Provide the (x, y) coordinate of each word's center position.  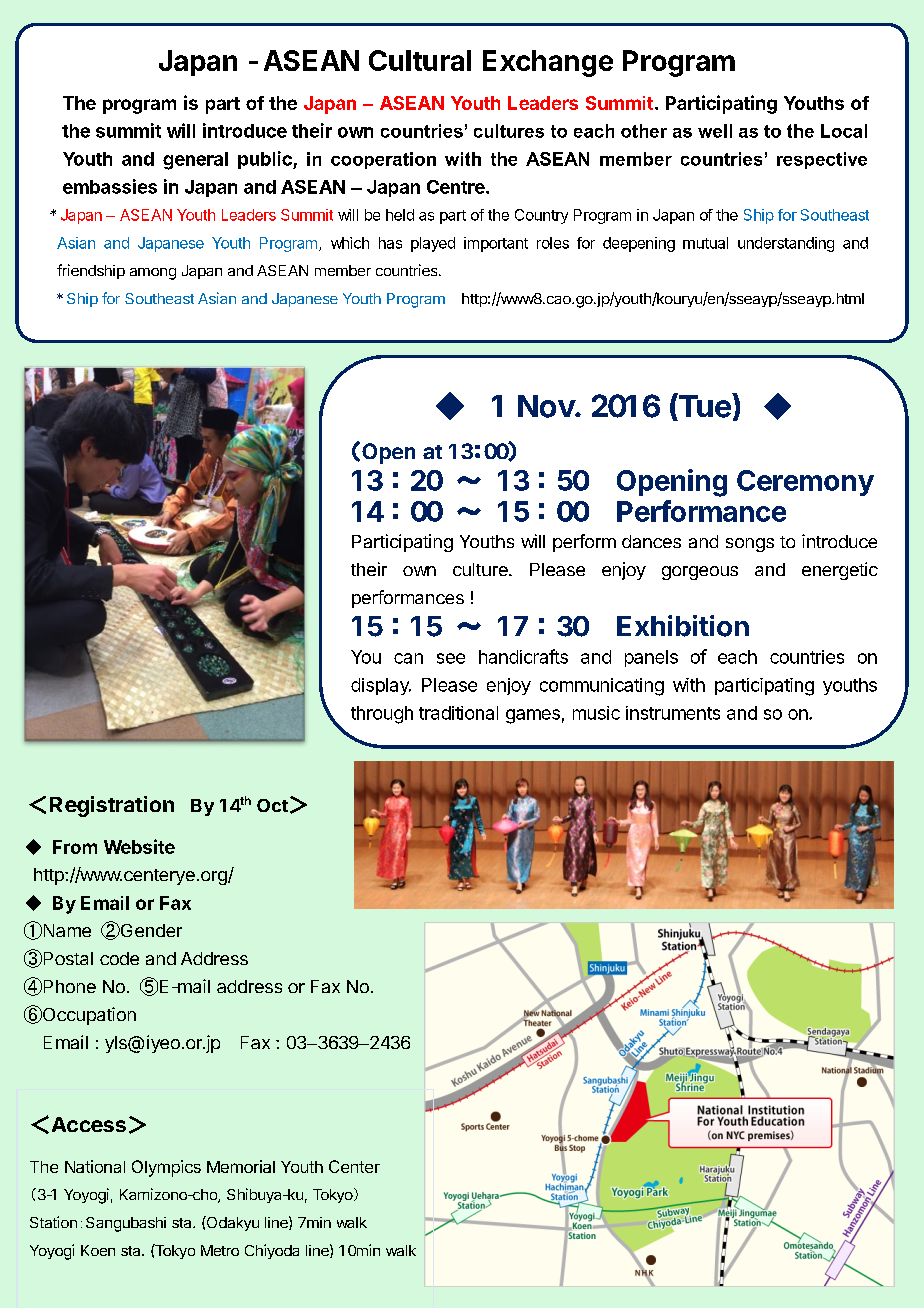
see (451, 658)
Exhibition (683, 626)
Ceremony (805, 483)
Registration (112, 806)
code (119, 958)
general (195, 161)
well (715, 131)
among (153, 274)
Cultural (420, 60)
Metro (220, 1250)
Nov (547, 406)
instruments (673, 713)
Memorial (241, 1166)
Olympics (166, 1168)
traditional (458, 713)
